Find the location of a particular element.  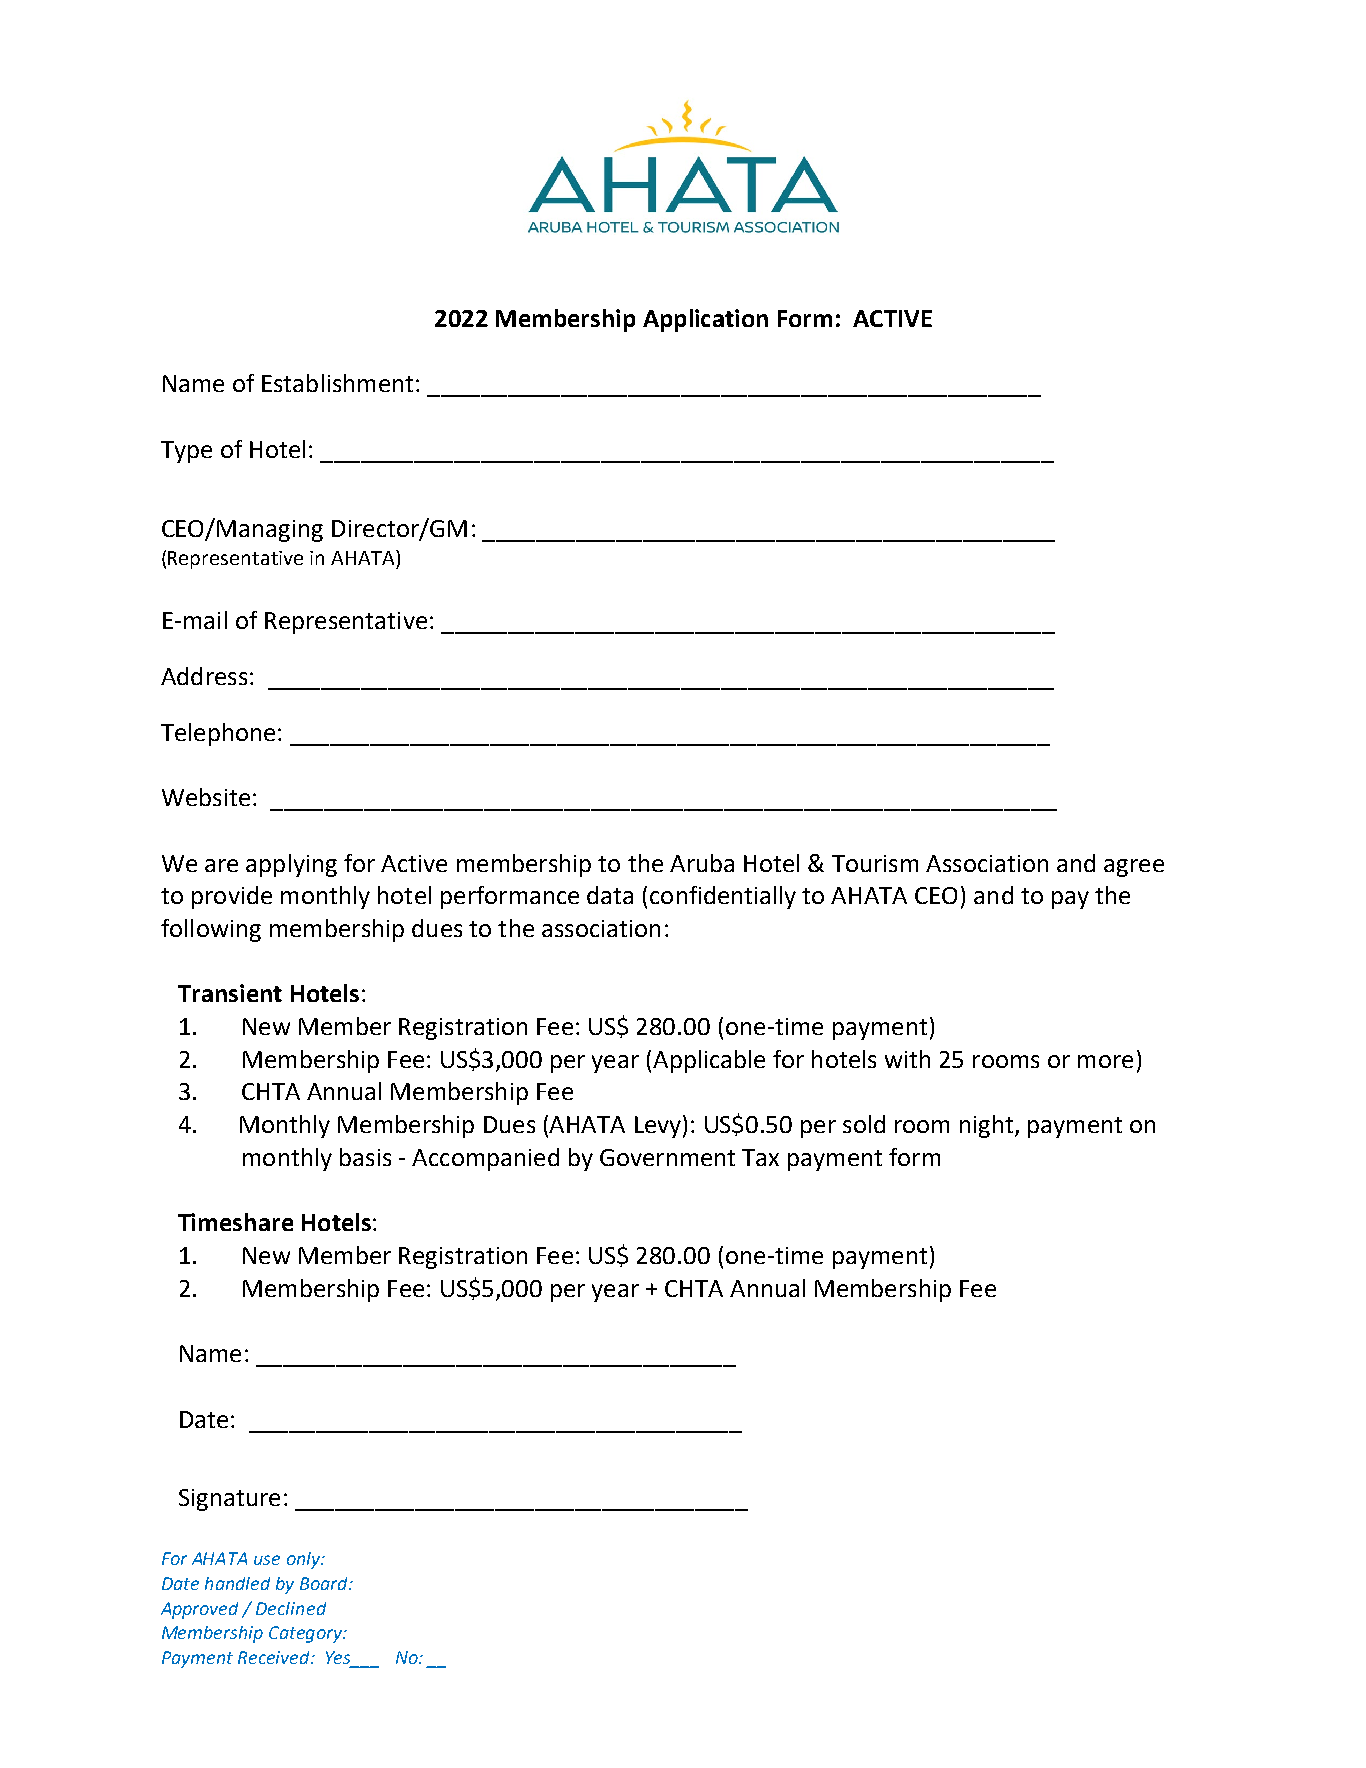

night is located at coordinates (986, 1126).
